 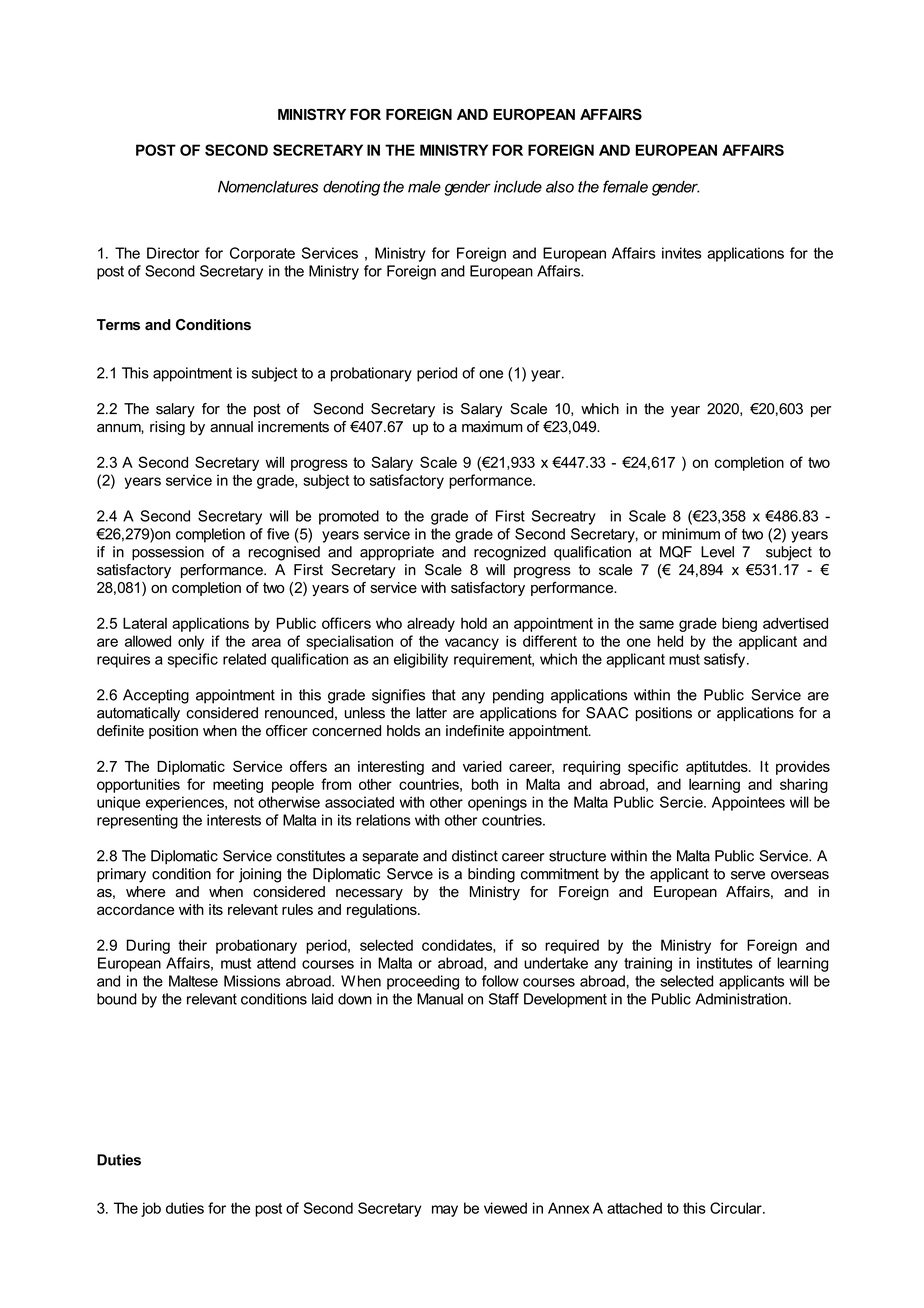 What do you see at coordinates (681, 253) in the document?
I see `invites` at bounding box center [681, 253].
